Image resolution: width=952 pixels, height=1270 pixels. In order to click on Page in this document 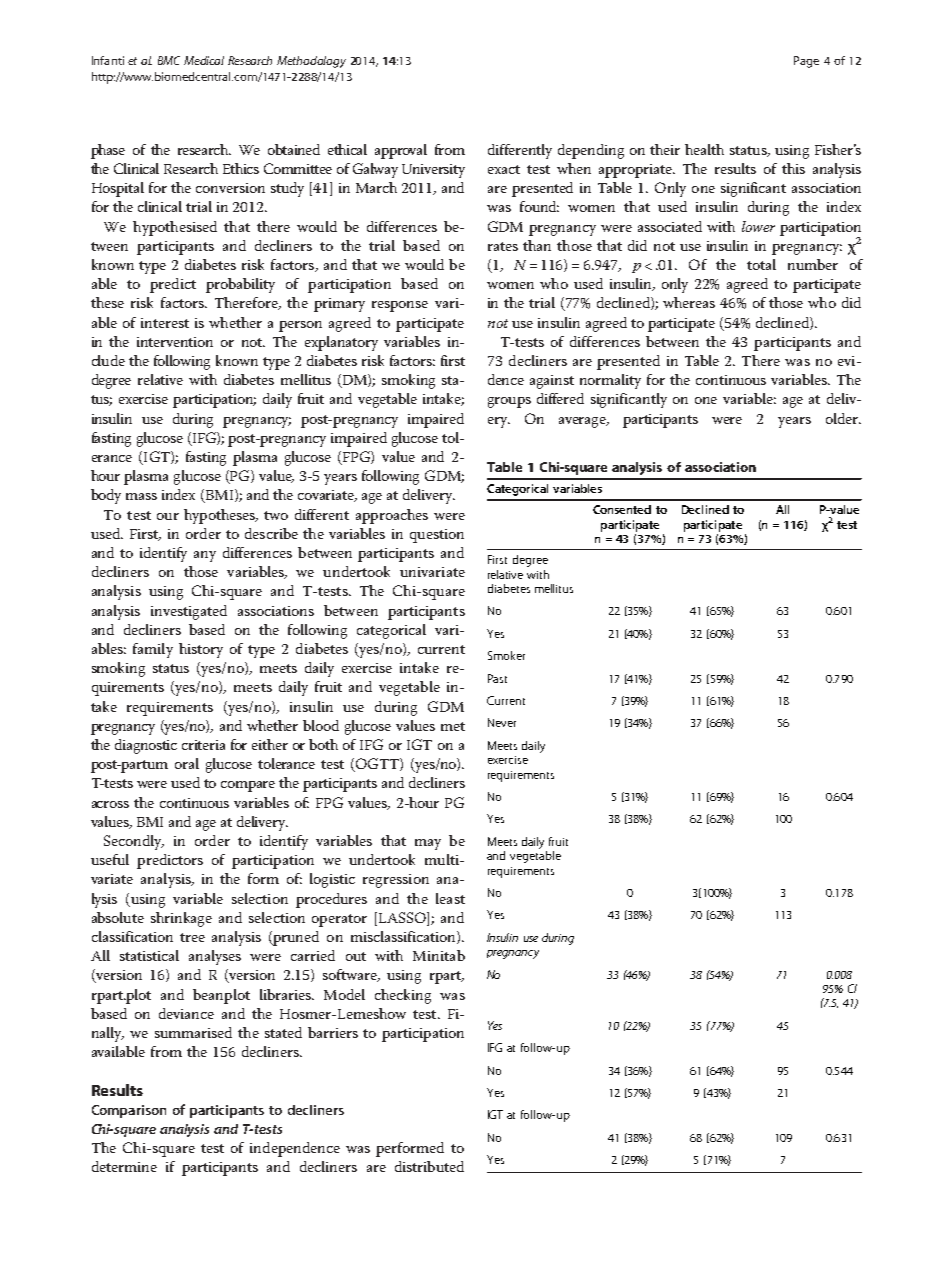, I will do `click(806, 62)`.
